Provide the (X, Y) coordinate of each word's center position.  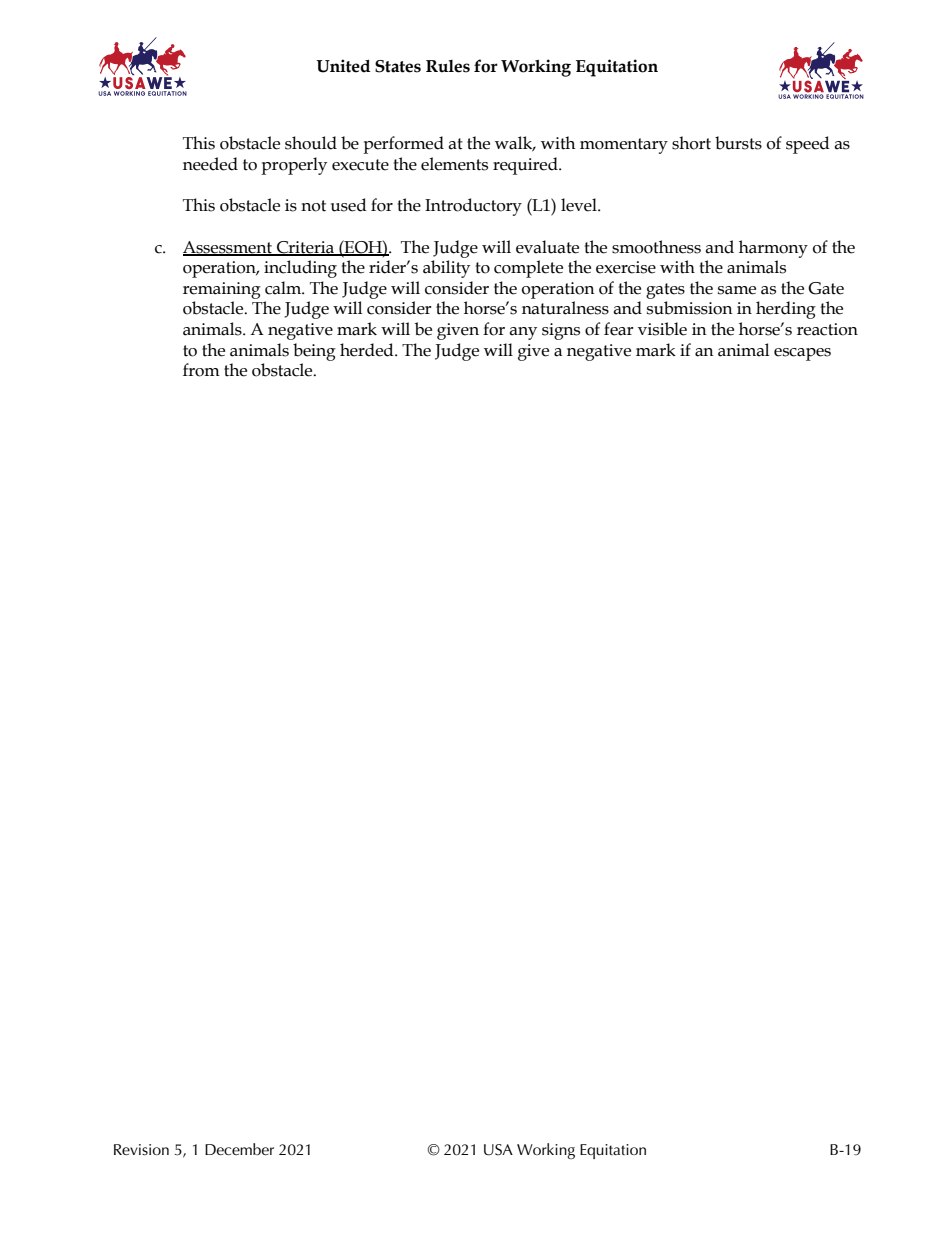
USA (498, 1150)
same (737, 290)
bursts (738, 143)
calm (284, 288)
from (201, 370)
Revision (141, 1149)
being (314, 352)
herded (368, 350)
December (239, 1149)
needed (210, 164)
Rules (448, 66)
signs (561, 331)
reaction (827, 329)
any (523, 333)
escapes (802, 354)
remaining (222, 290)
